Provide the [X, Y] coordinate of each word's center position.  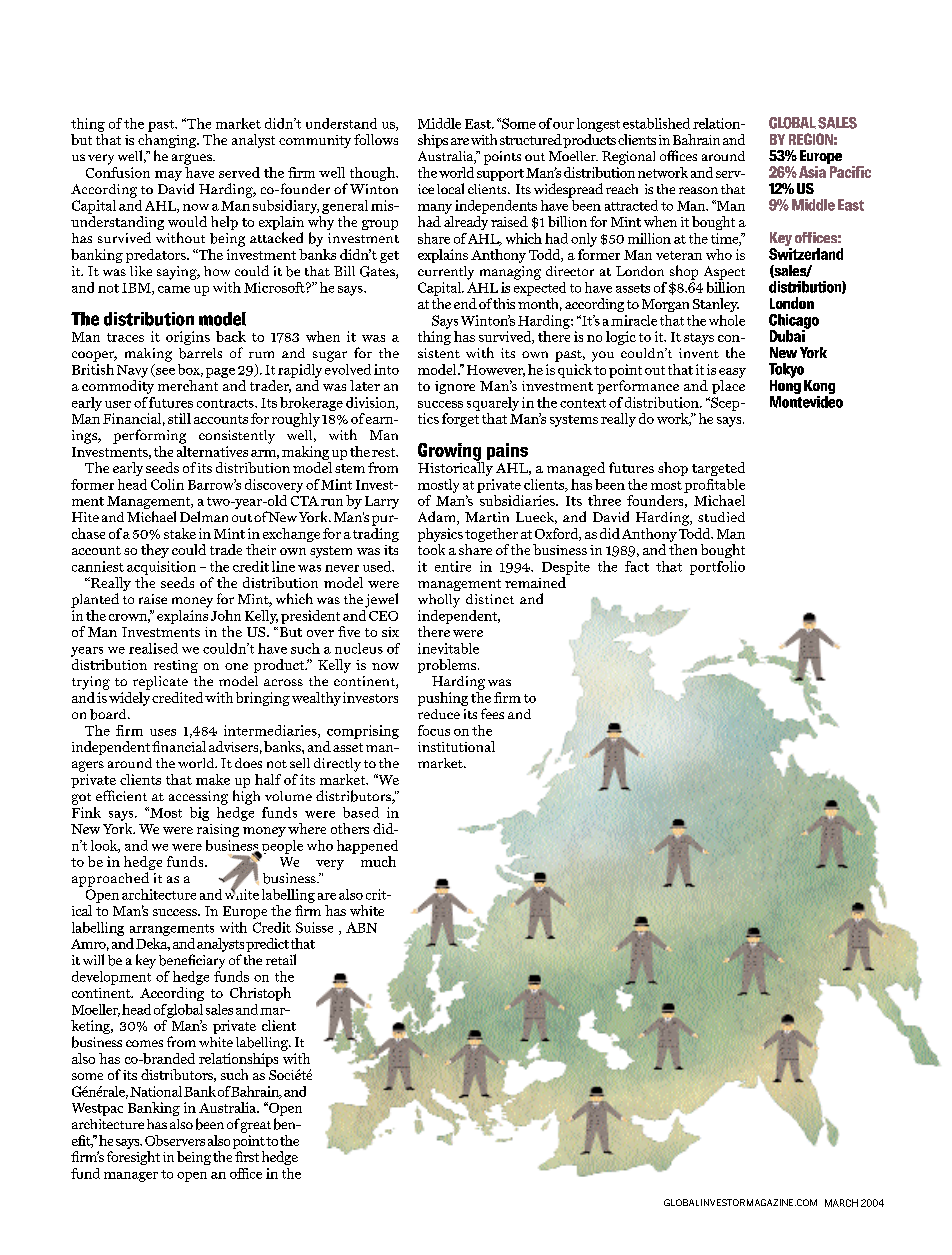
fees [492, 713]
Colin [167, 484]
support [500, 175]
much [378, 861]
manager [131, 1177]
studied [721, 517]
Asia [812, 172]
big [199, 814]
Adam [438, 518]
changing [168, 142]
